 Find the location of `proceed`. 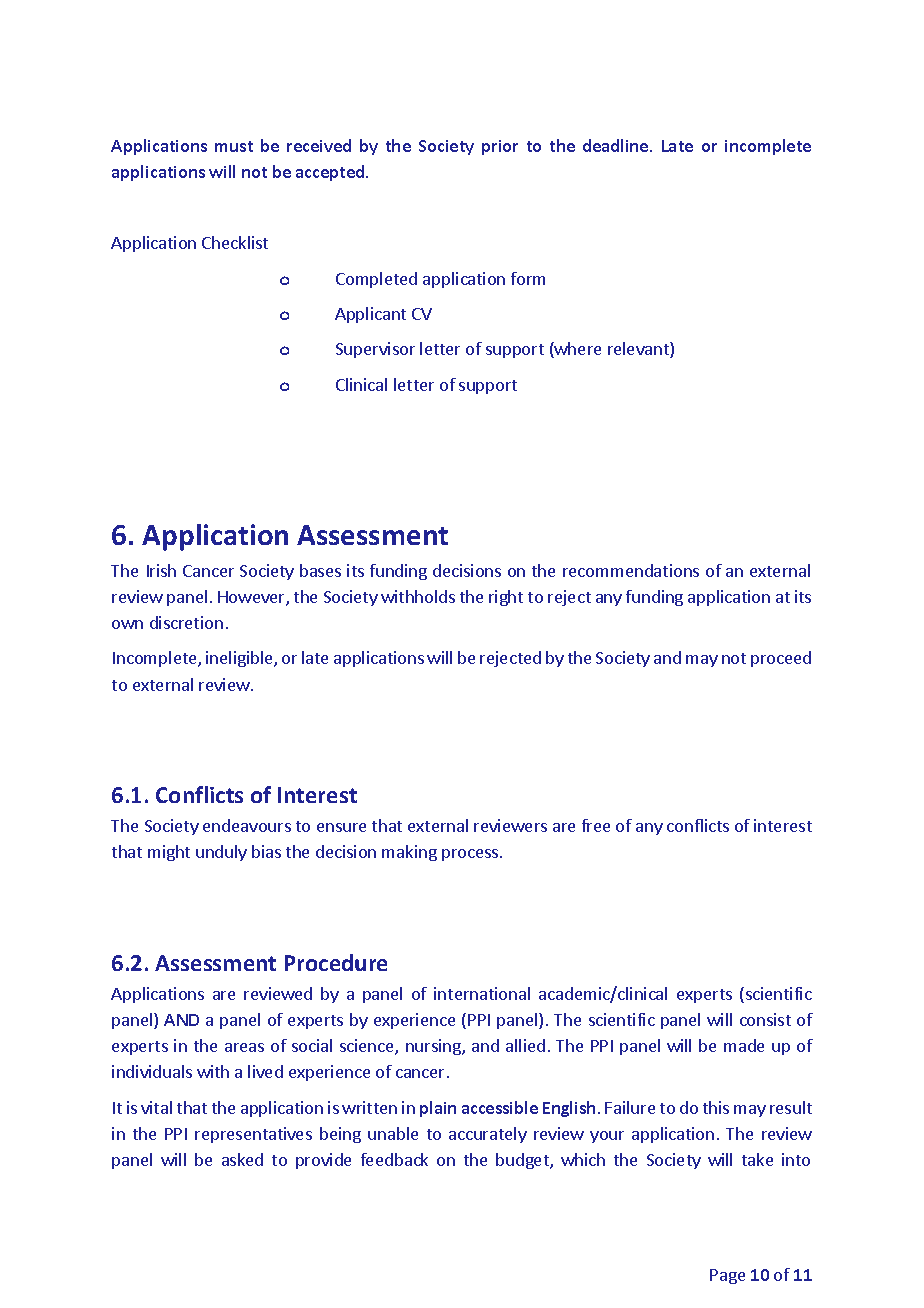

proceed is located at coordinates (781, 659).
